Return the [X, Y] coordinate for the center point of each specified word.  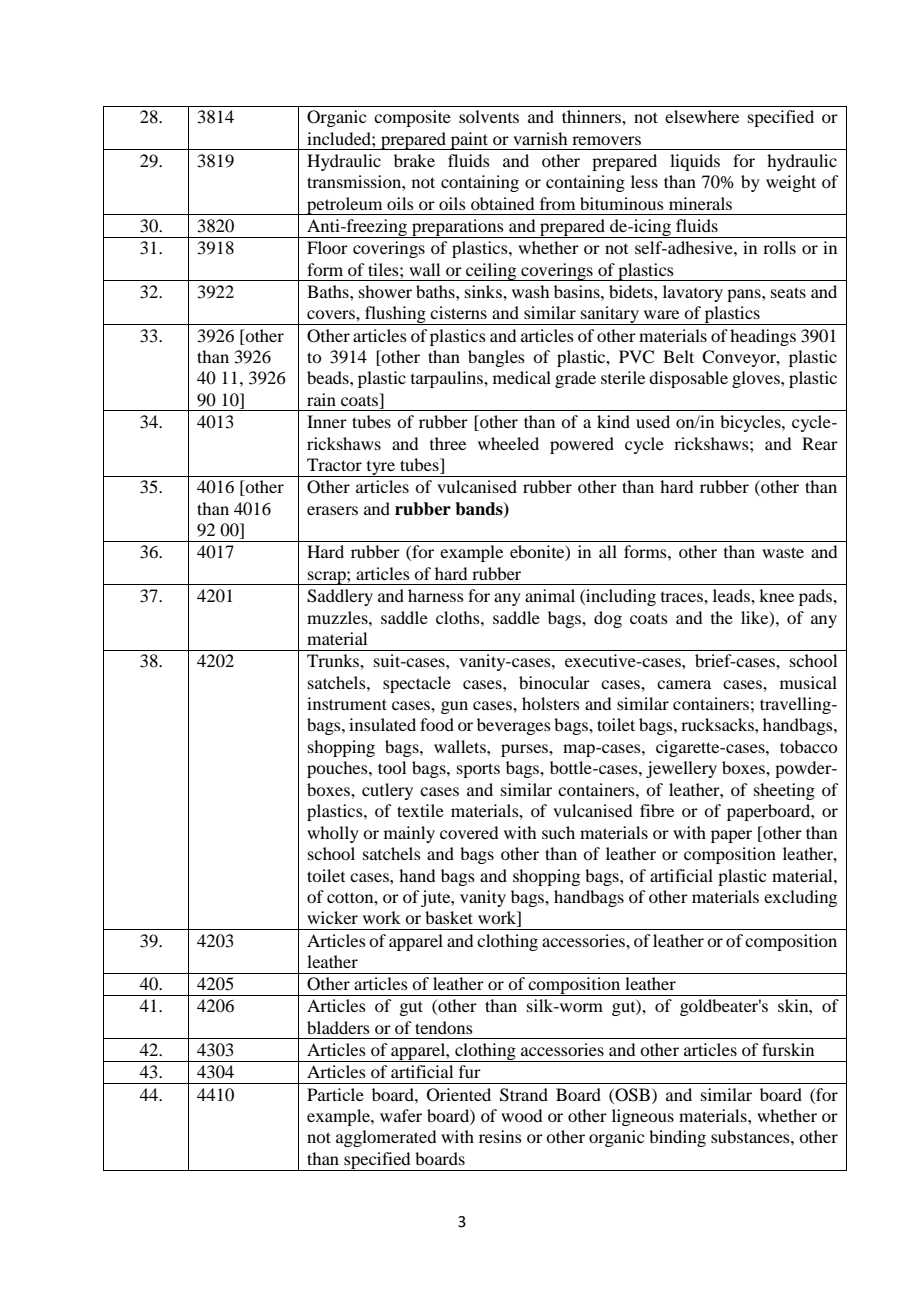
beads [329, 377]
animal [550, 595]
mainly [409, 834]
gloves [757, 379]
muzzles [338, 617]
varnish [540, 138]
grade [575, 379]
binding [677, 1138]
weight [791, 183]
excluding [800, 898]
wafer [401, 1115]
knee [776, 595]
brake [414, 160]
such [558, 832]
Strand [524, 1095]
